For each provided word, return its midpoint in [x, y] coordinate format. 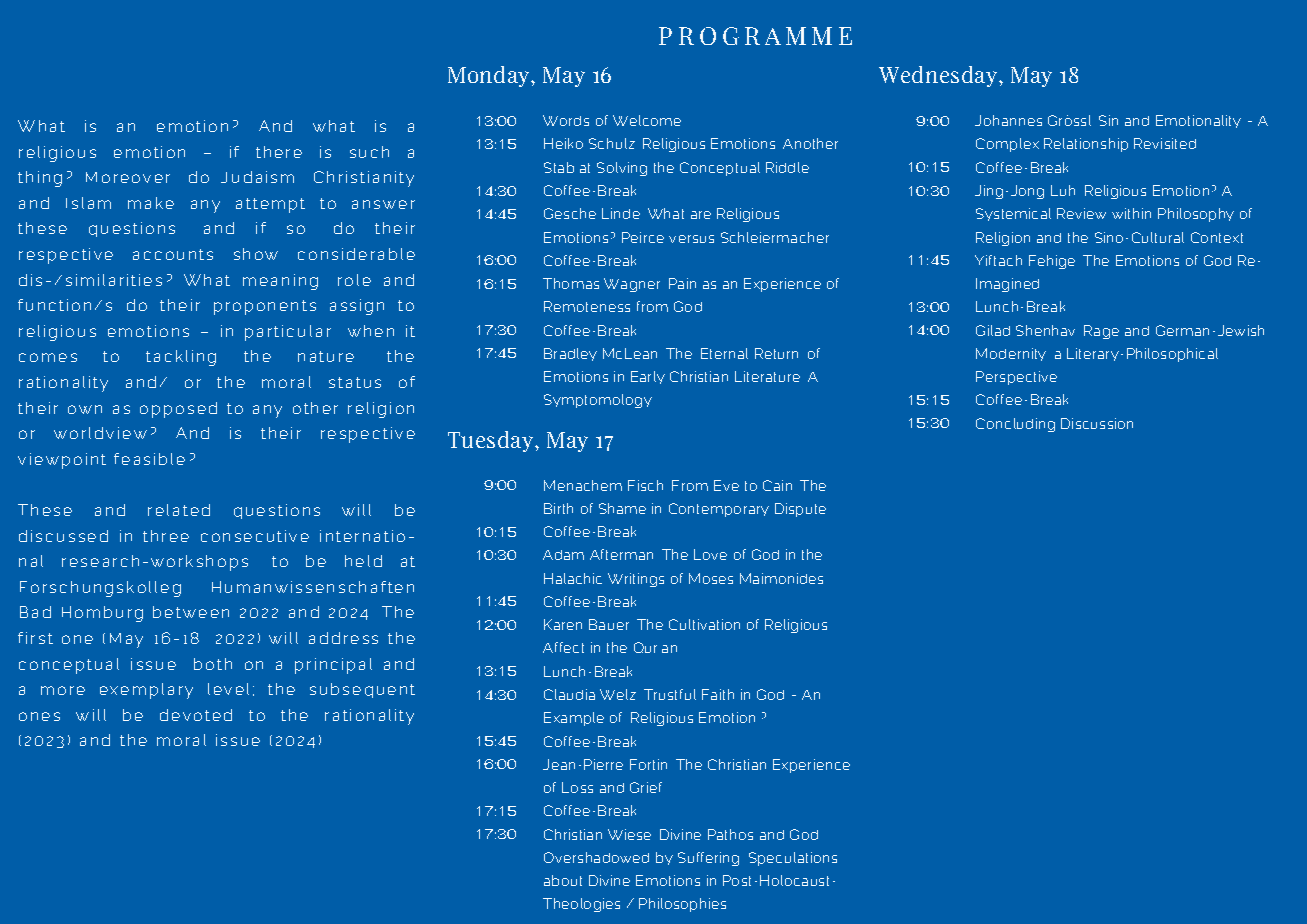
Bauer [609, 624]
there [279, 152]
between [191, 612]
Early [648, 377]
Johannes [1008, 120]
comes [48, 357]
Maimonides [781, 578]
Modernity [1011, 354]
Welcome [647, 120]
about [563, 880]
